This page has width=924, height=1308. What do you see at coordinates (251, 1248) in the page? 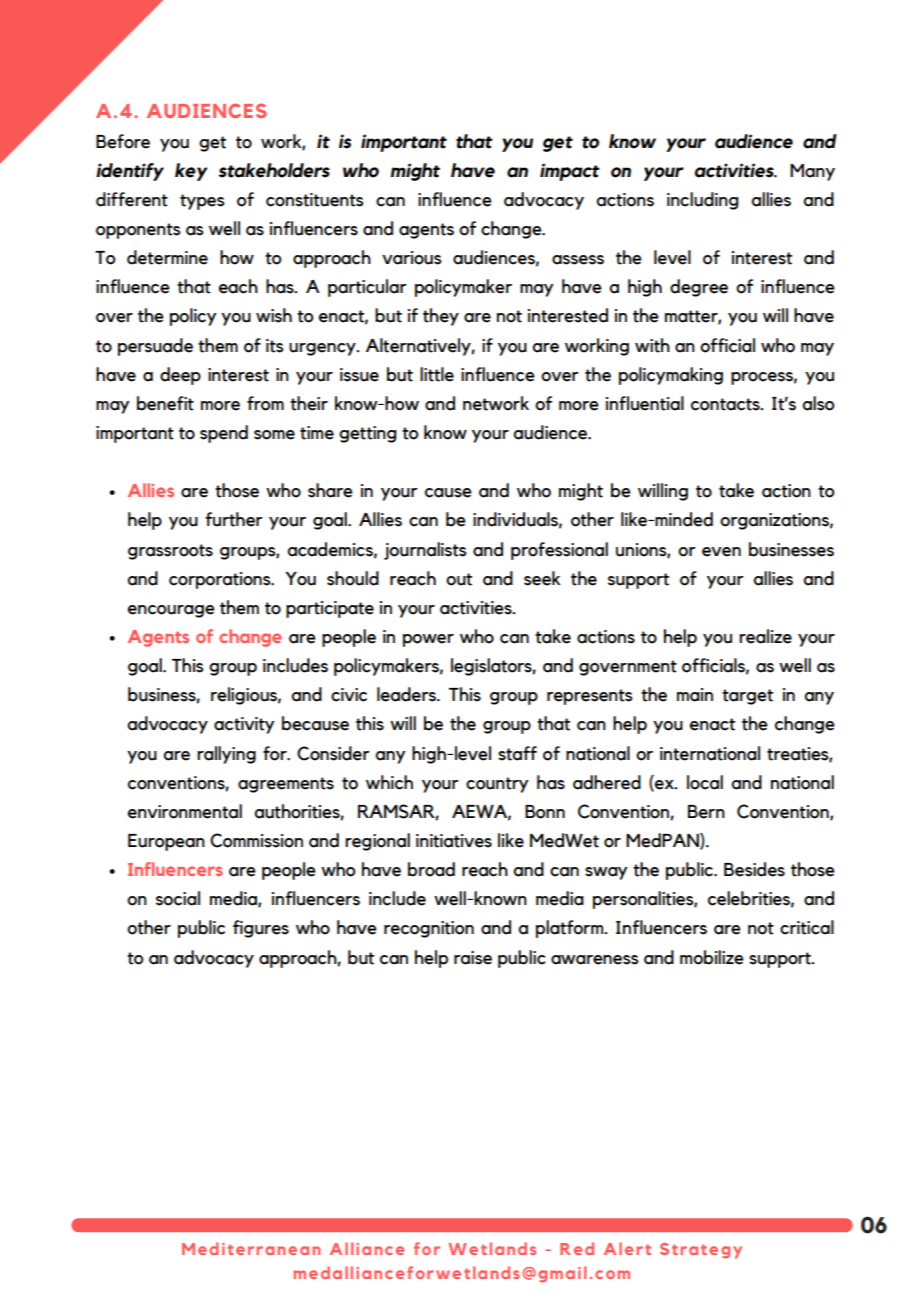
I see `Mediterranean` at bounding box center [251, 1248].
